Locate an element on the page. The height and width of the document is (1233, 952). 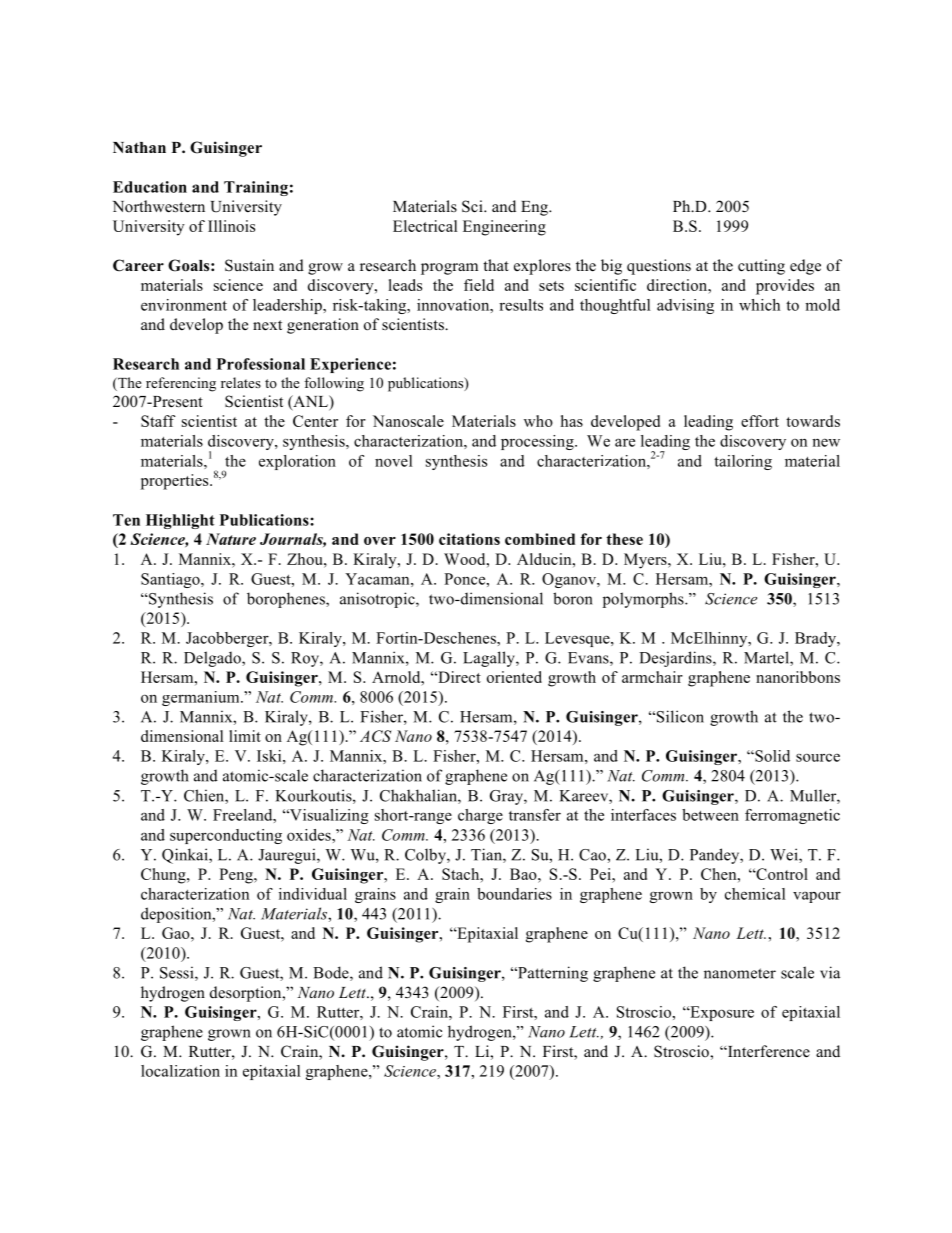
superconducting is located at coordinates (226, 836).
